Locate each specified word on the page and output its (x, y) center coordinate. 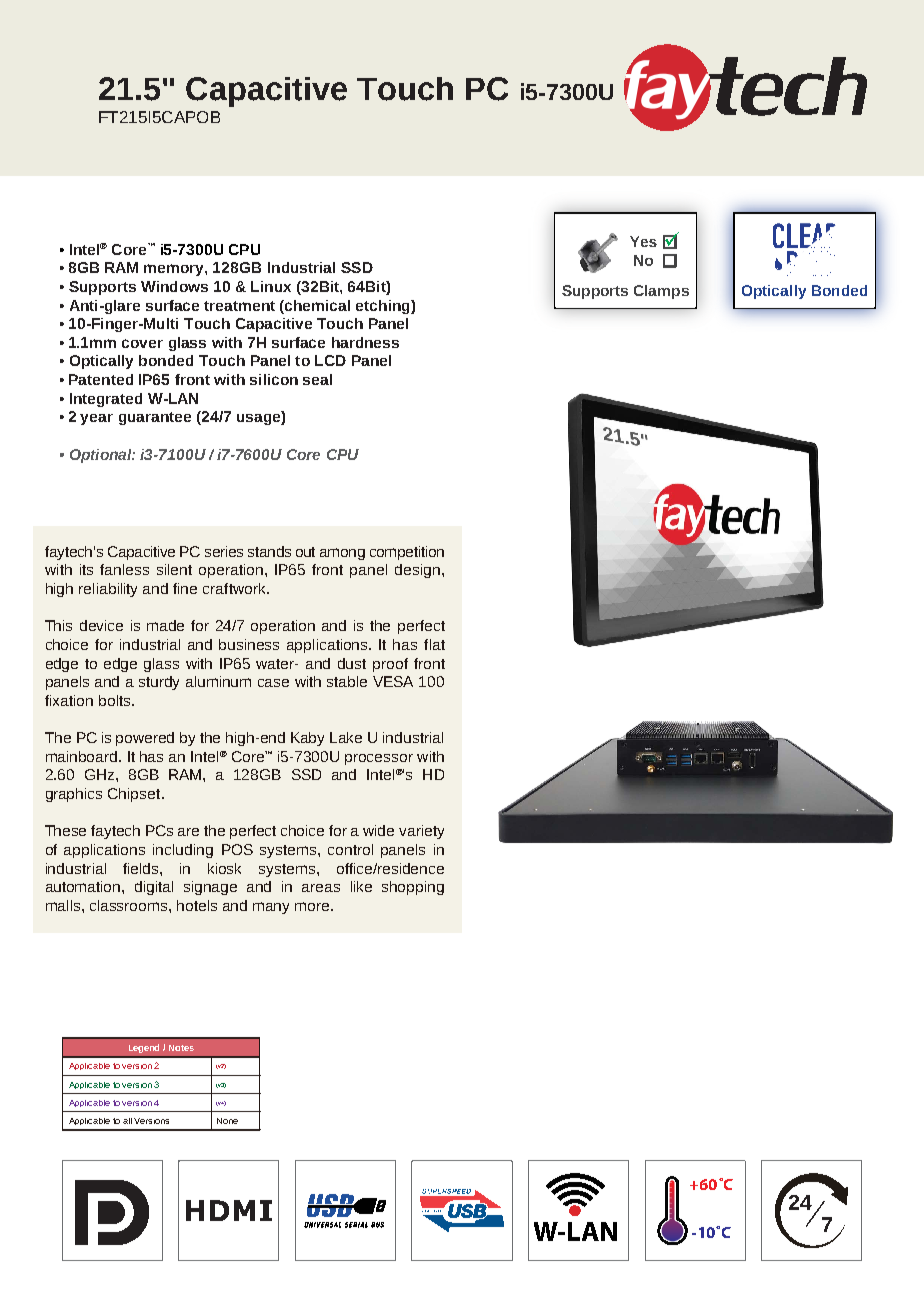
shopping (413, 888)
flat (434, 644)
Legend (144, 1048)
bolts (116, 700)
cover (142, 343)
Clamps (661, 292)
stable (347, 681)
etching (384, 307)
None (227, 1121)
